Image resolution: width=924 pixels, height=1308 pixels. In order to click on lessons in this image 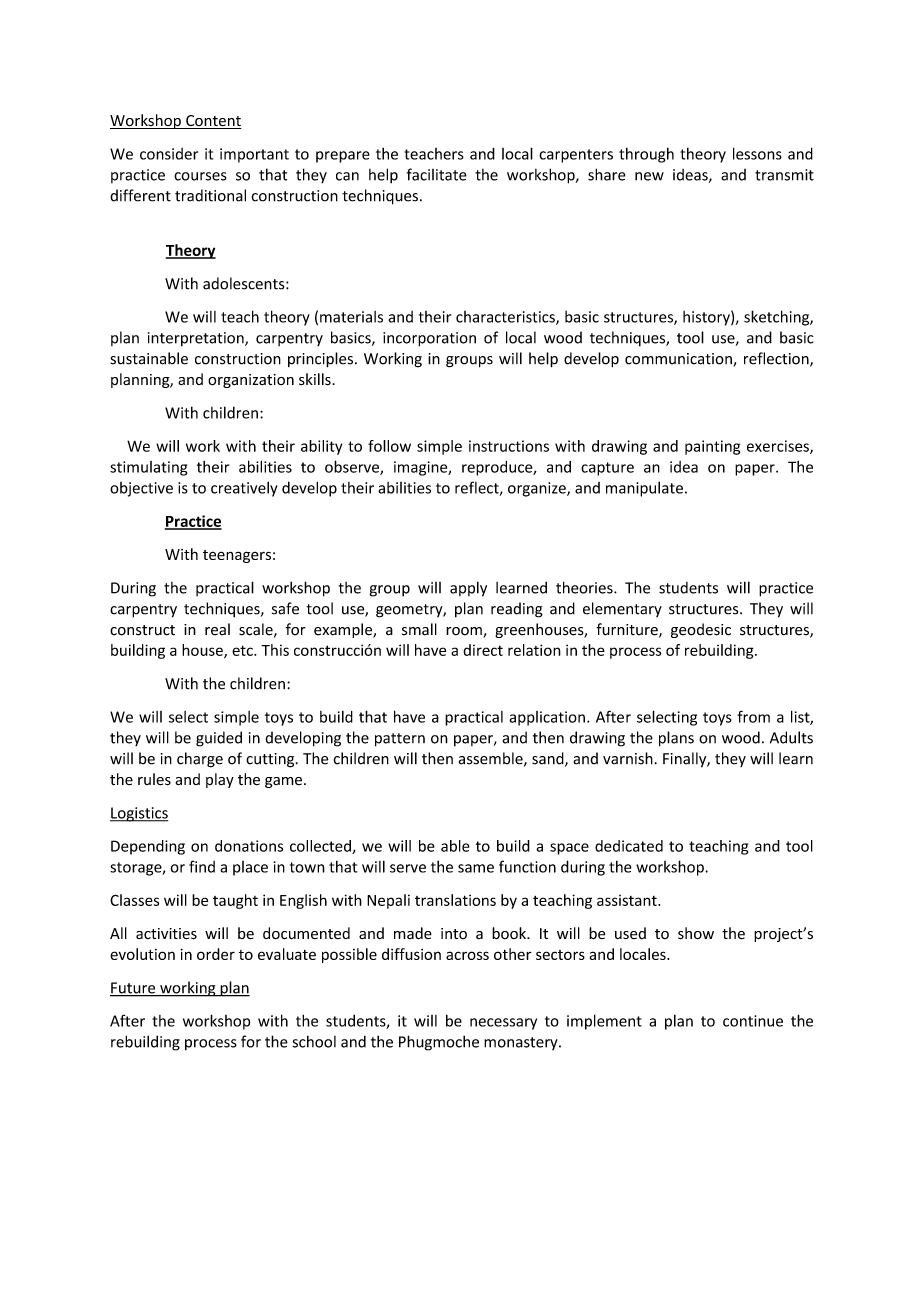, I will do `click(757, 153)`.
